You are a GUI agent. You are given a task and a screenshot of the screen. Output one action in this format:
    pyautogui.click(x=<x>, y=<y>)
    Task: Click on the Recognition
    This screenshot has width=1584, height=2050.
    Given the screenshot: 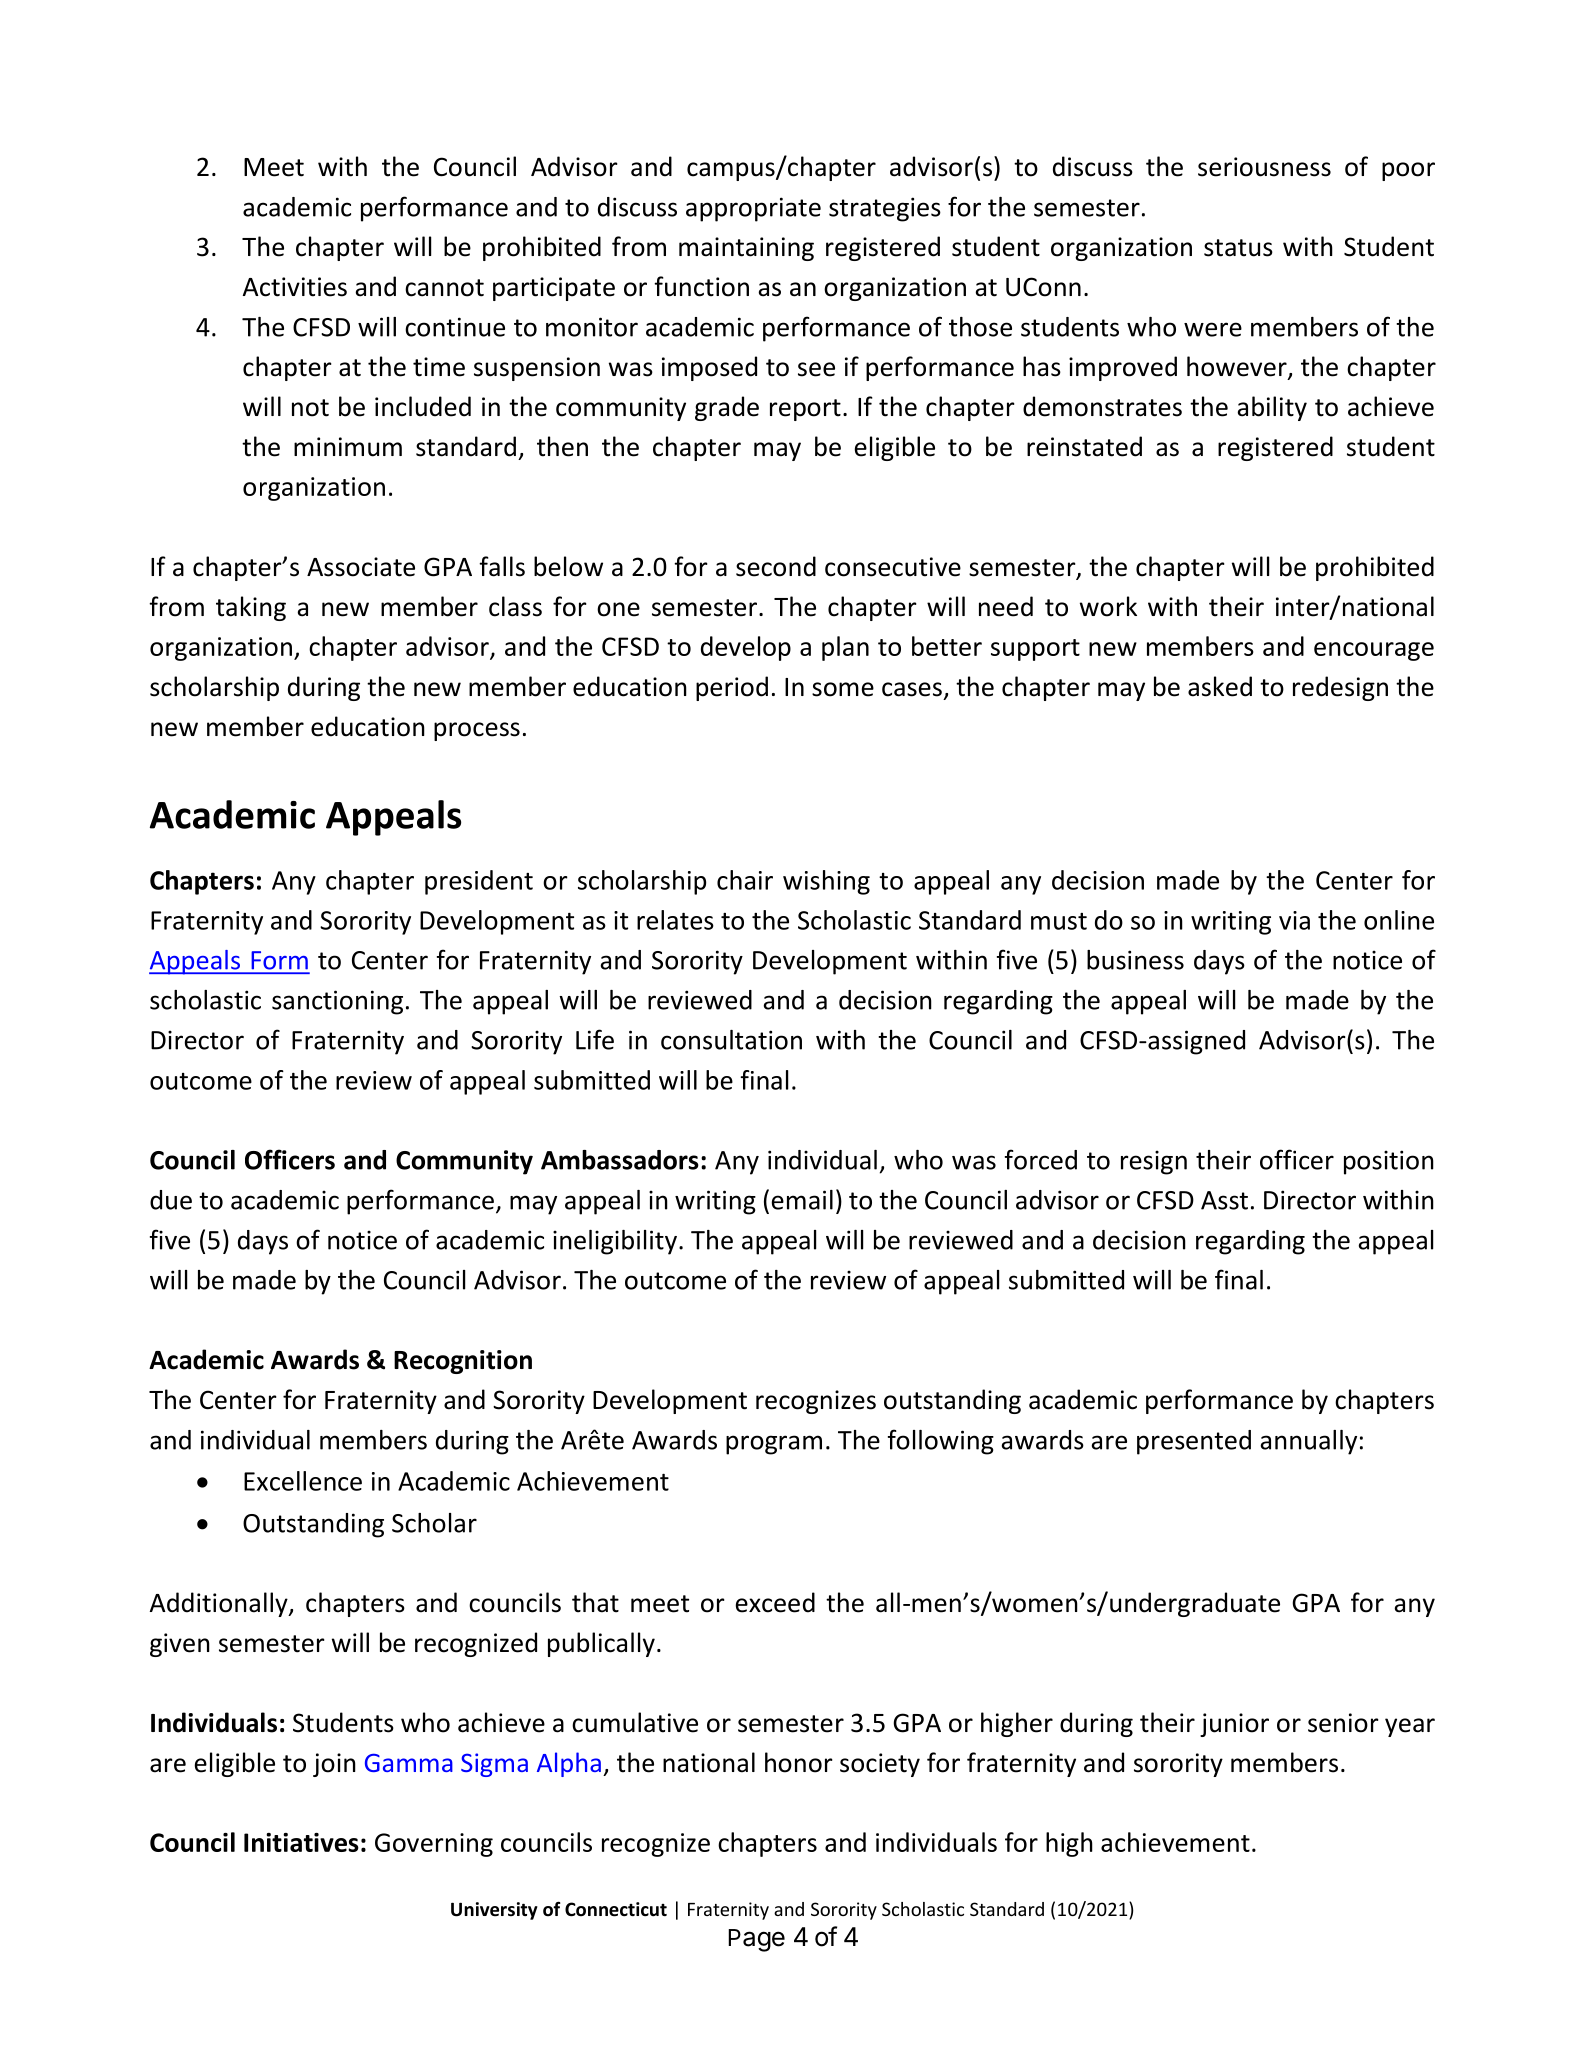 What is the action you would take?
    pyautogui.click(x=463, y=1362)
